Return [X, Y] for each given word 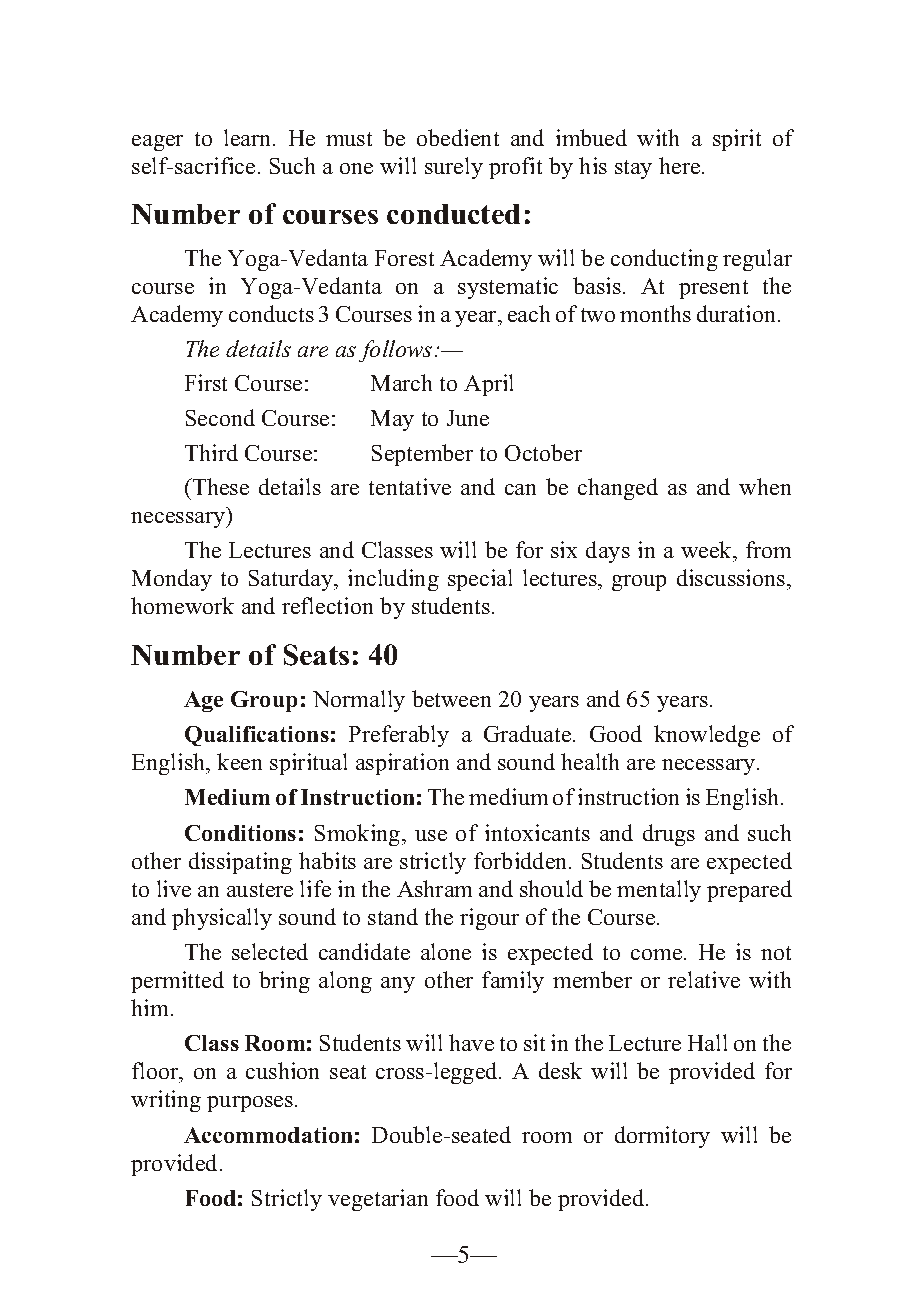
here [681, 165]
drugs [669, 835]
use [431, 835]
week [708, 549]
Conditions [240, 833]
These [220, 486]
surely [454, 168]
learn [249, 137]
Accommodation [268, 1135]
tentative [410, 486]
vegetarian [378, 1200]
